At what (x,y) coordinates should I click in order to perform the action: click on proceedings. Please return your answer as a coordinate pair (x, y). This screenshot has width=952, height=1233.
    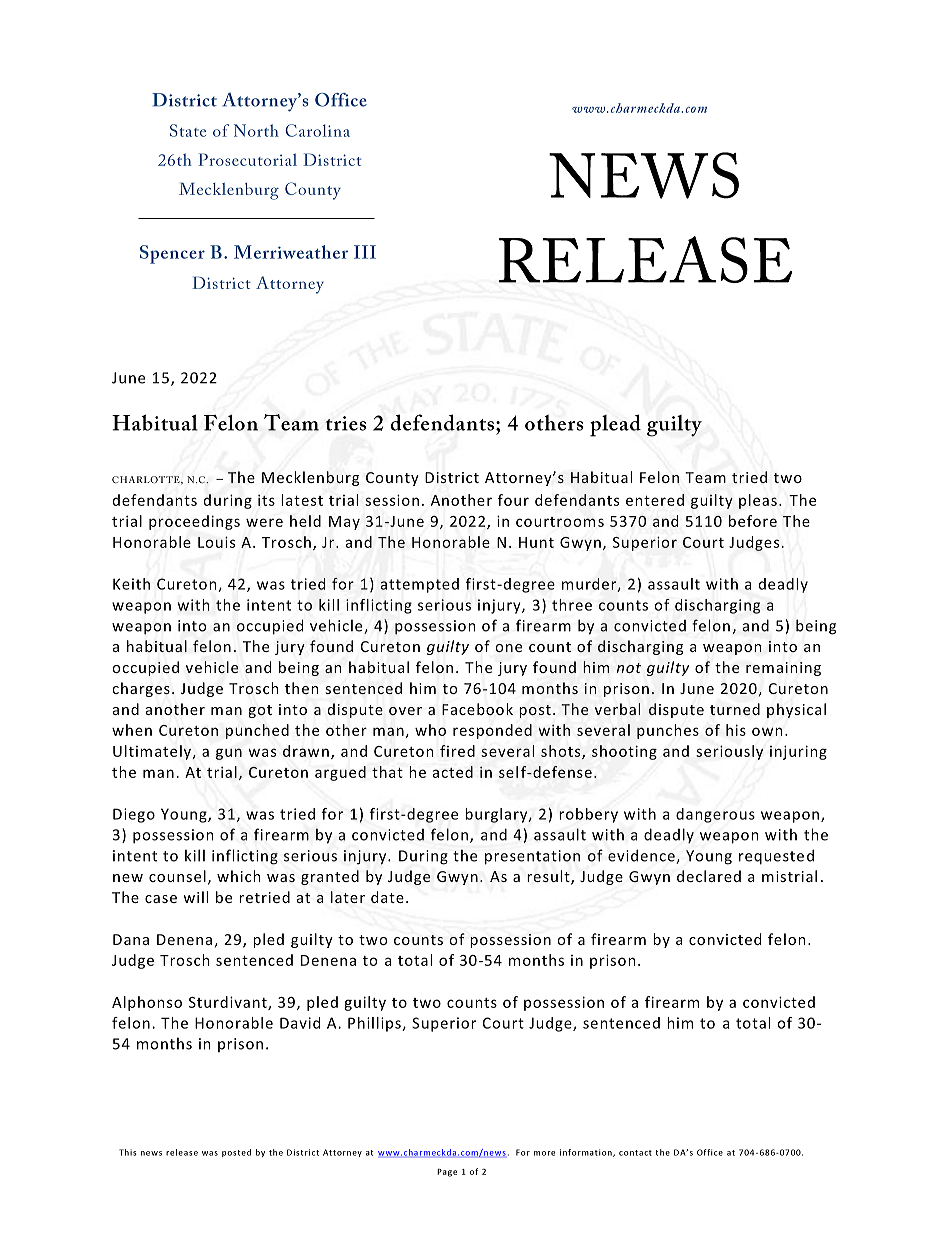
    Looking at the image, I should click on (194, 522).
